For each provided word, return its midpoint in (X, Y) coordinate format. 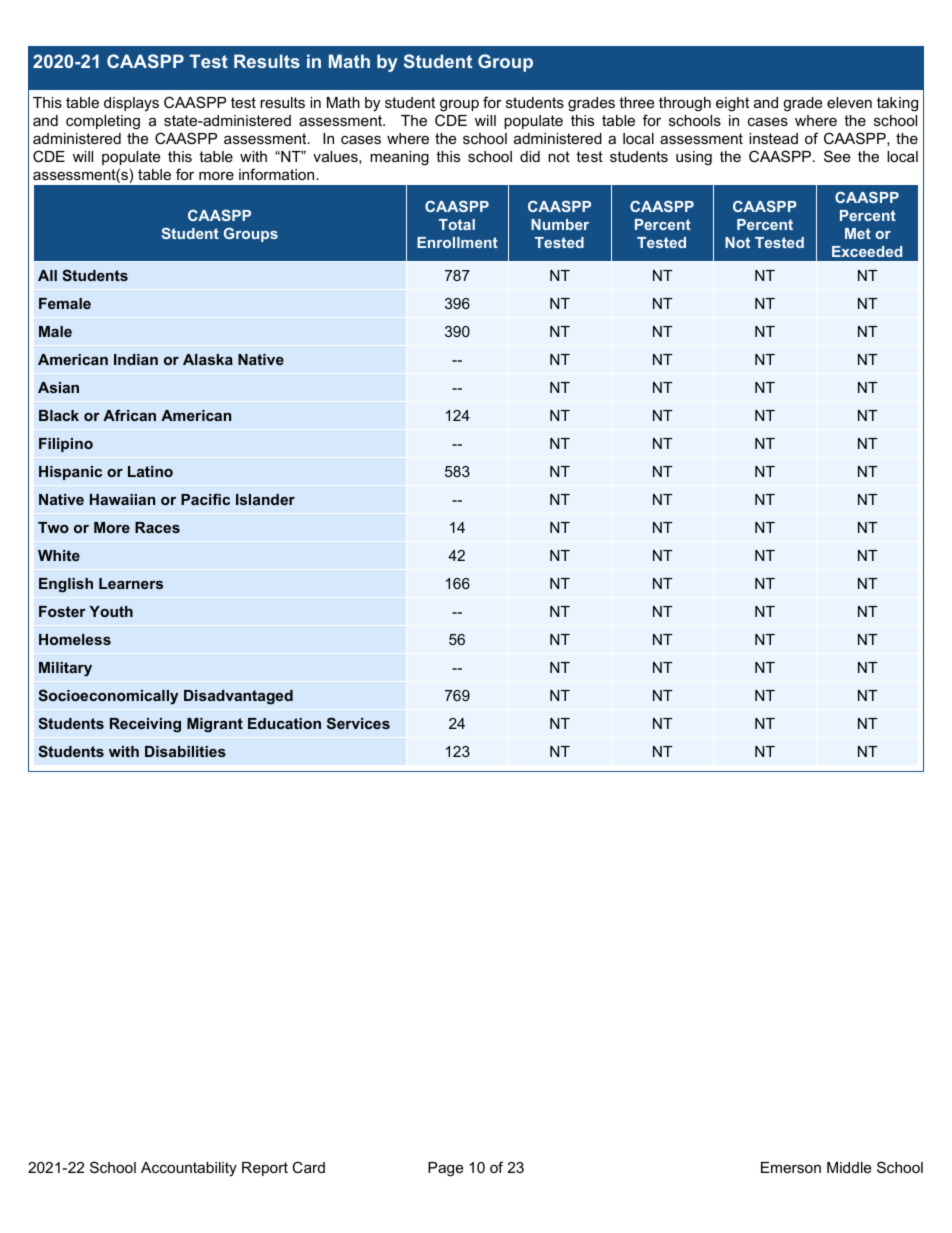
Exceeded (867, 251)
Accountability (189, 1169)
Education (284, 723)
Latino (150, 471)
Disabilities (185, 751)
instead (773, 138)
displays (131, 104)
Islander (265, 499)
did (530, 156)
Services (358, 723)
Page (445, 1169)
